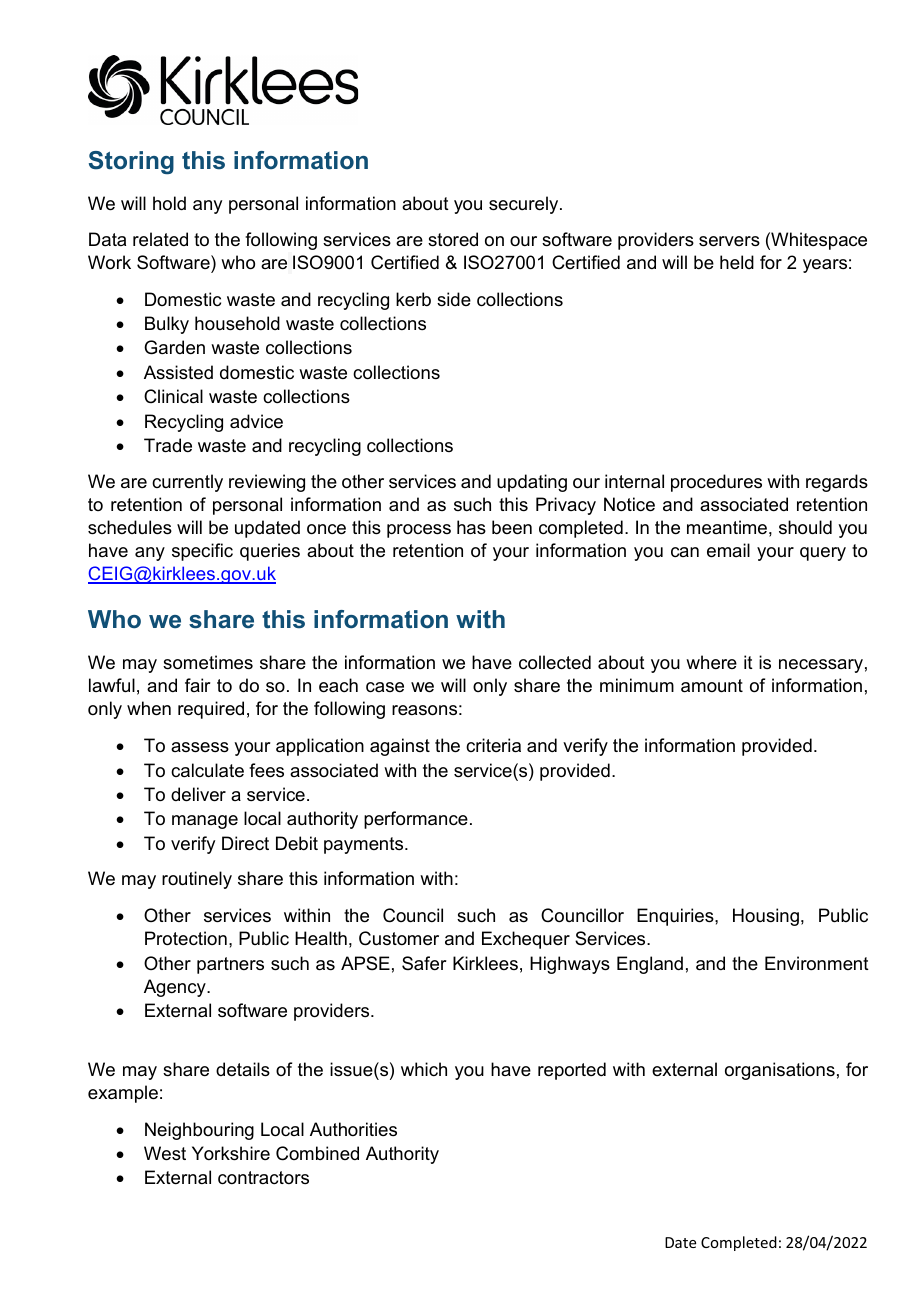 The height and width of the screenshot is (1308, 924). What do you see at coordinates (780, 1071) in the screenshot?
I see `organisations` at bounding box center [780, 1071].
